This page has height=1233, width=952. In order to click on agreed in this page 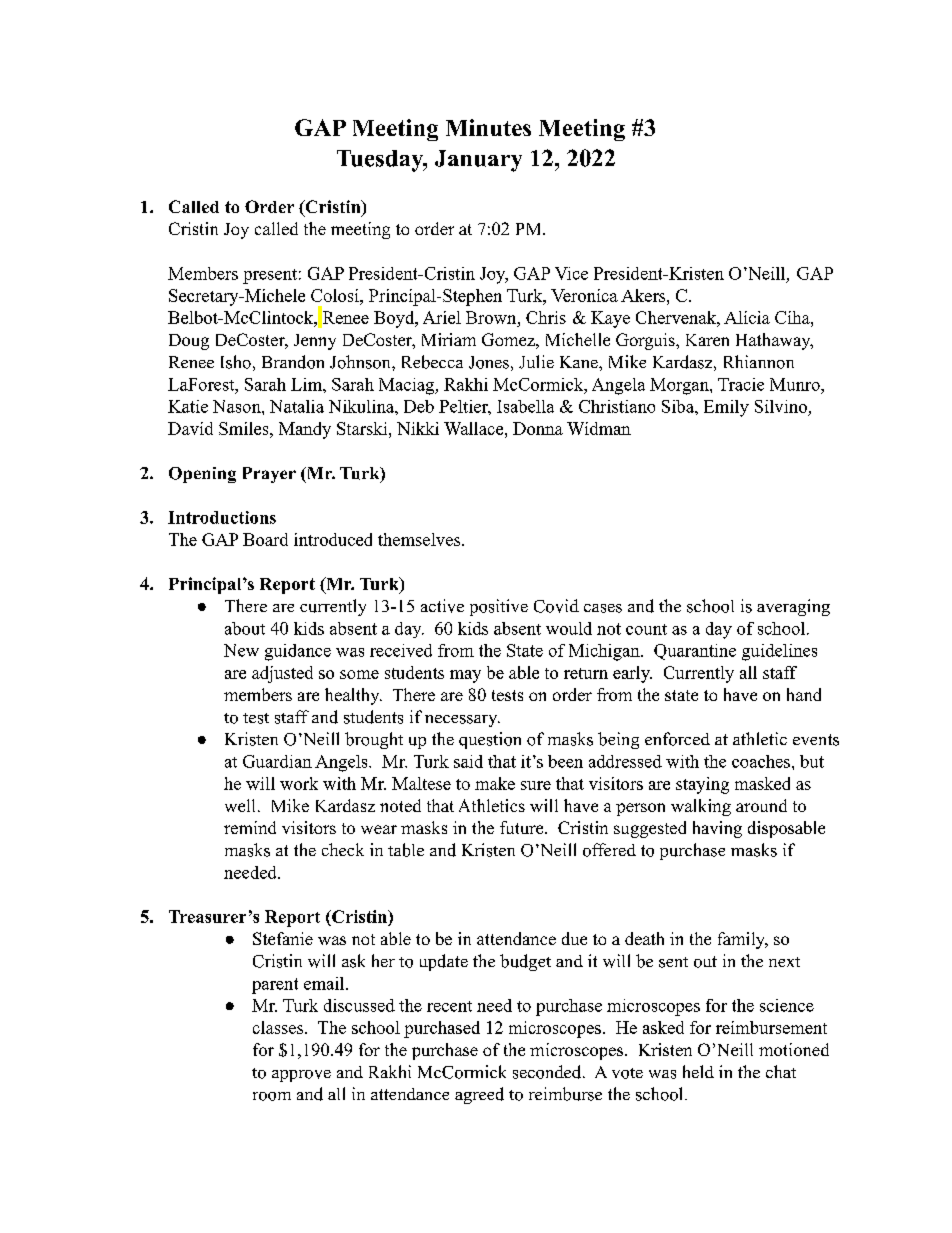, I will do `click(479, 1095)`.
